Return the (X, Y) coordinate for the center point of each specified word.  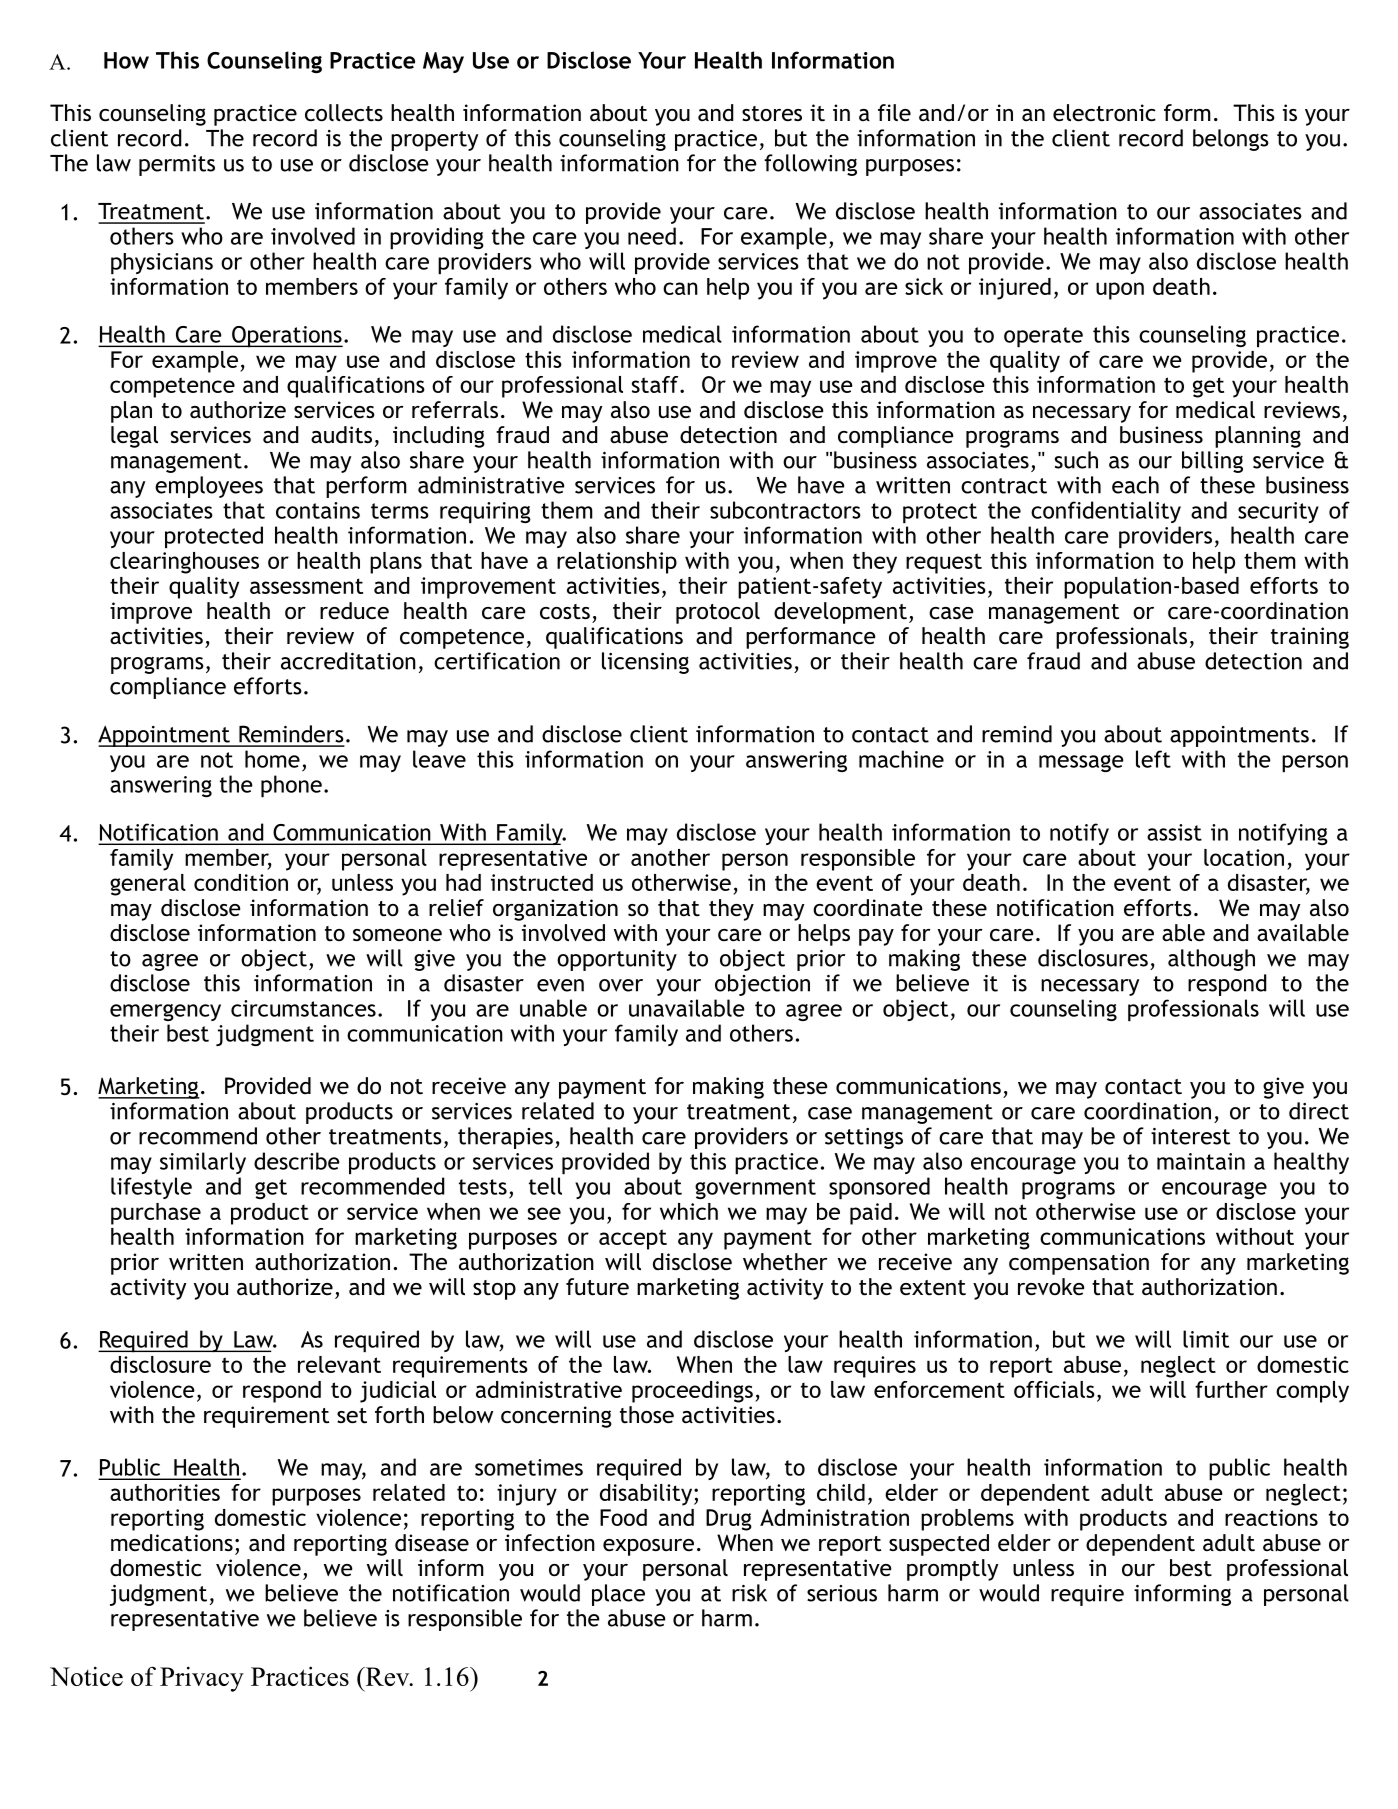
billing (1212, 462)
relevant (339, 1364)
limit (1206, 1339)
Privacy (202, 1679)
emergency (165, 1012)
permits (177, 165)
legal (134, 437)
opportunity (617, 960)
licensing (645, 663)
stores (772, 114)
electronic (1104, 113)
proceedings (692, 1392)
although (1211, 960)
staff (656, 384)
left (1153, 759)
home (272, 759)
